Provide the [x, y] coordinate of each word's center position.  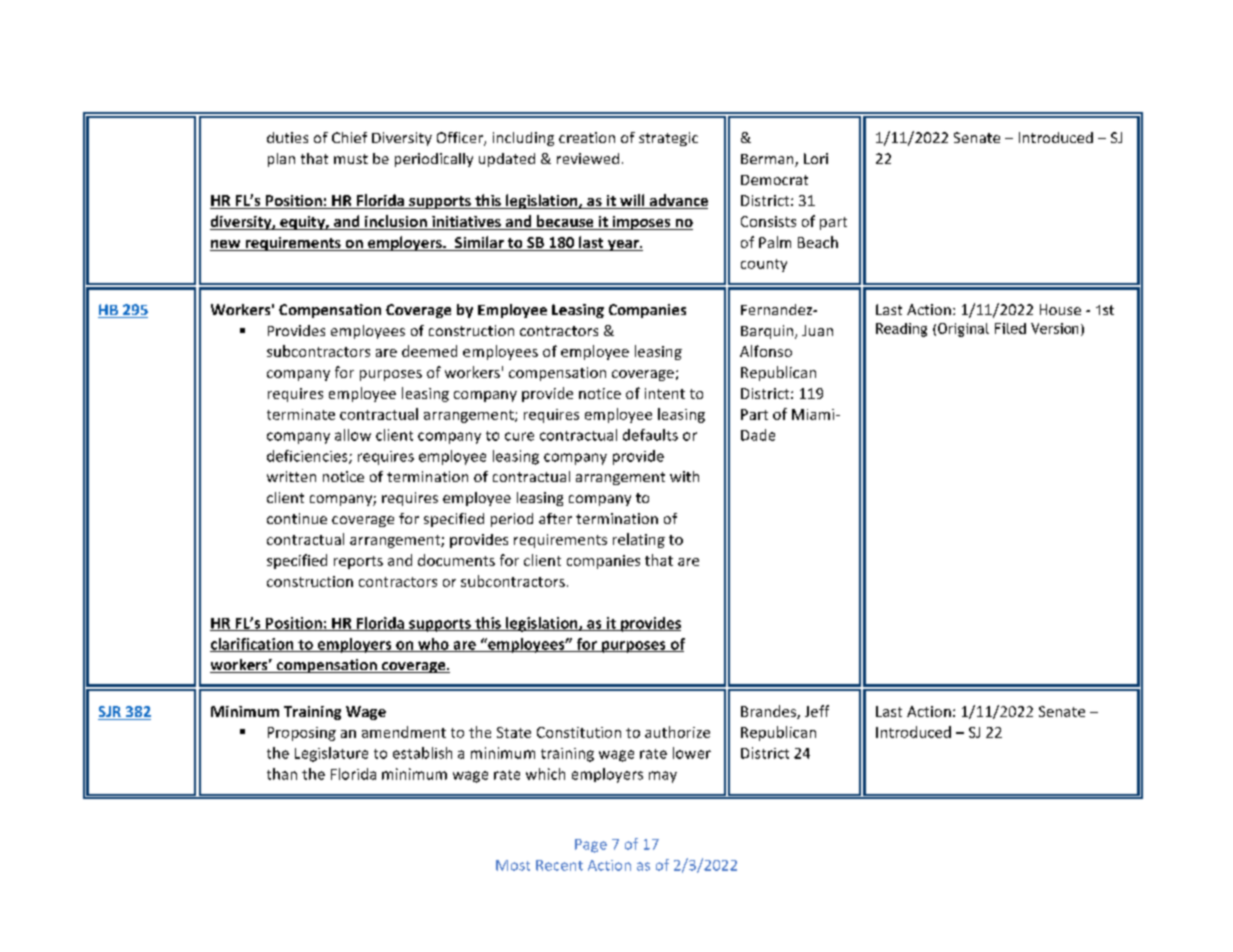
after [555, 518]
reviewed [588, 158]
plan [281, 160]
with [684, 476]
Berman [768, 160]
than [282, 774]
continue [297, 518]
